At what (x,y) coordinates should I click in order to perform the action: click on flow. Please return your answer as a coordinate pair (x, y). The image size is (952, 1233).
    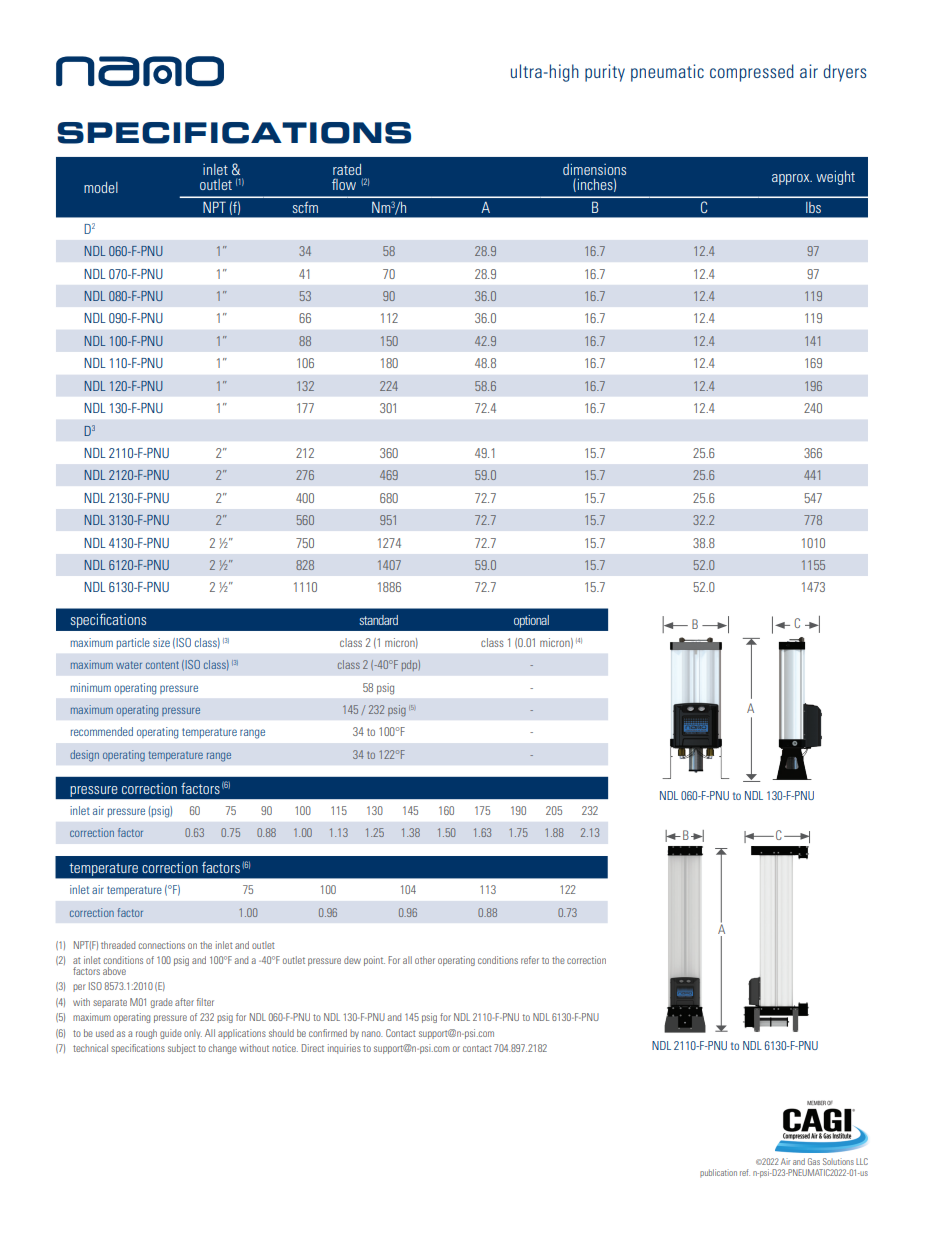
    Looking at the image, I should click on (344, 184).
